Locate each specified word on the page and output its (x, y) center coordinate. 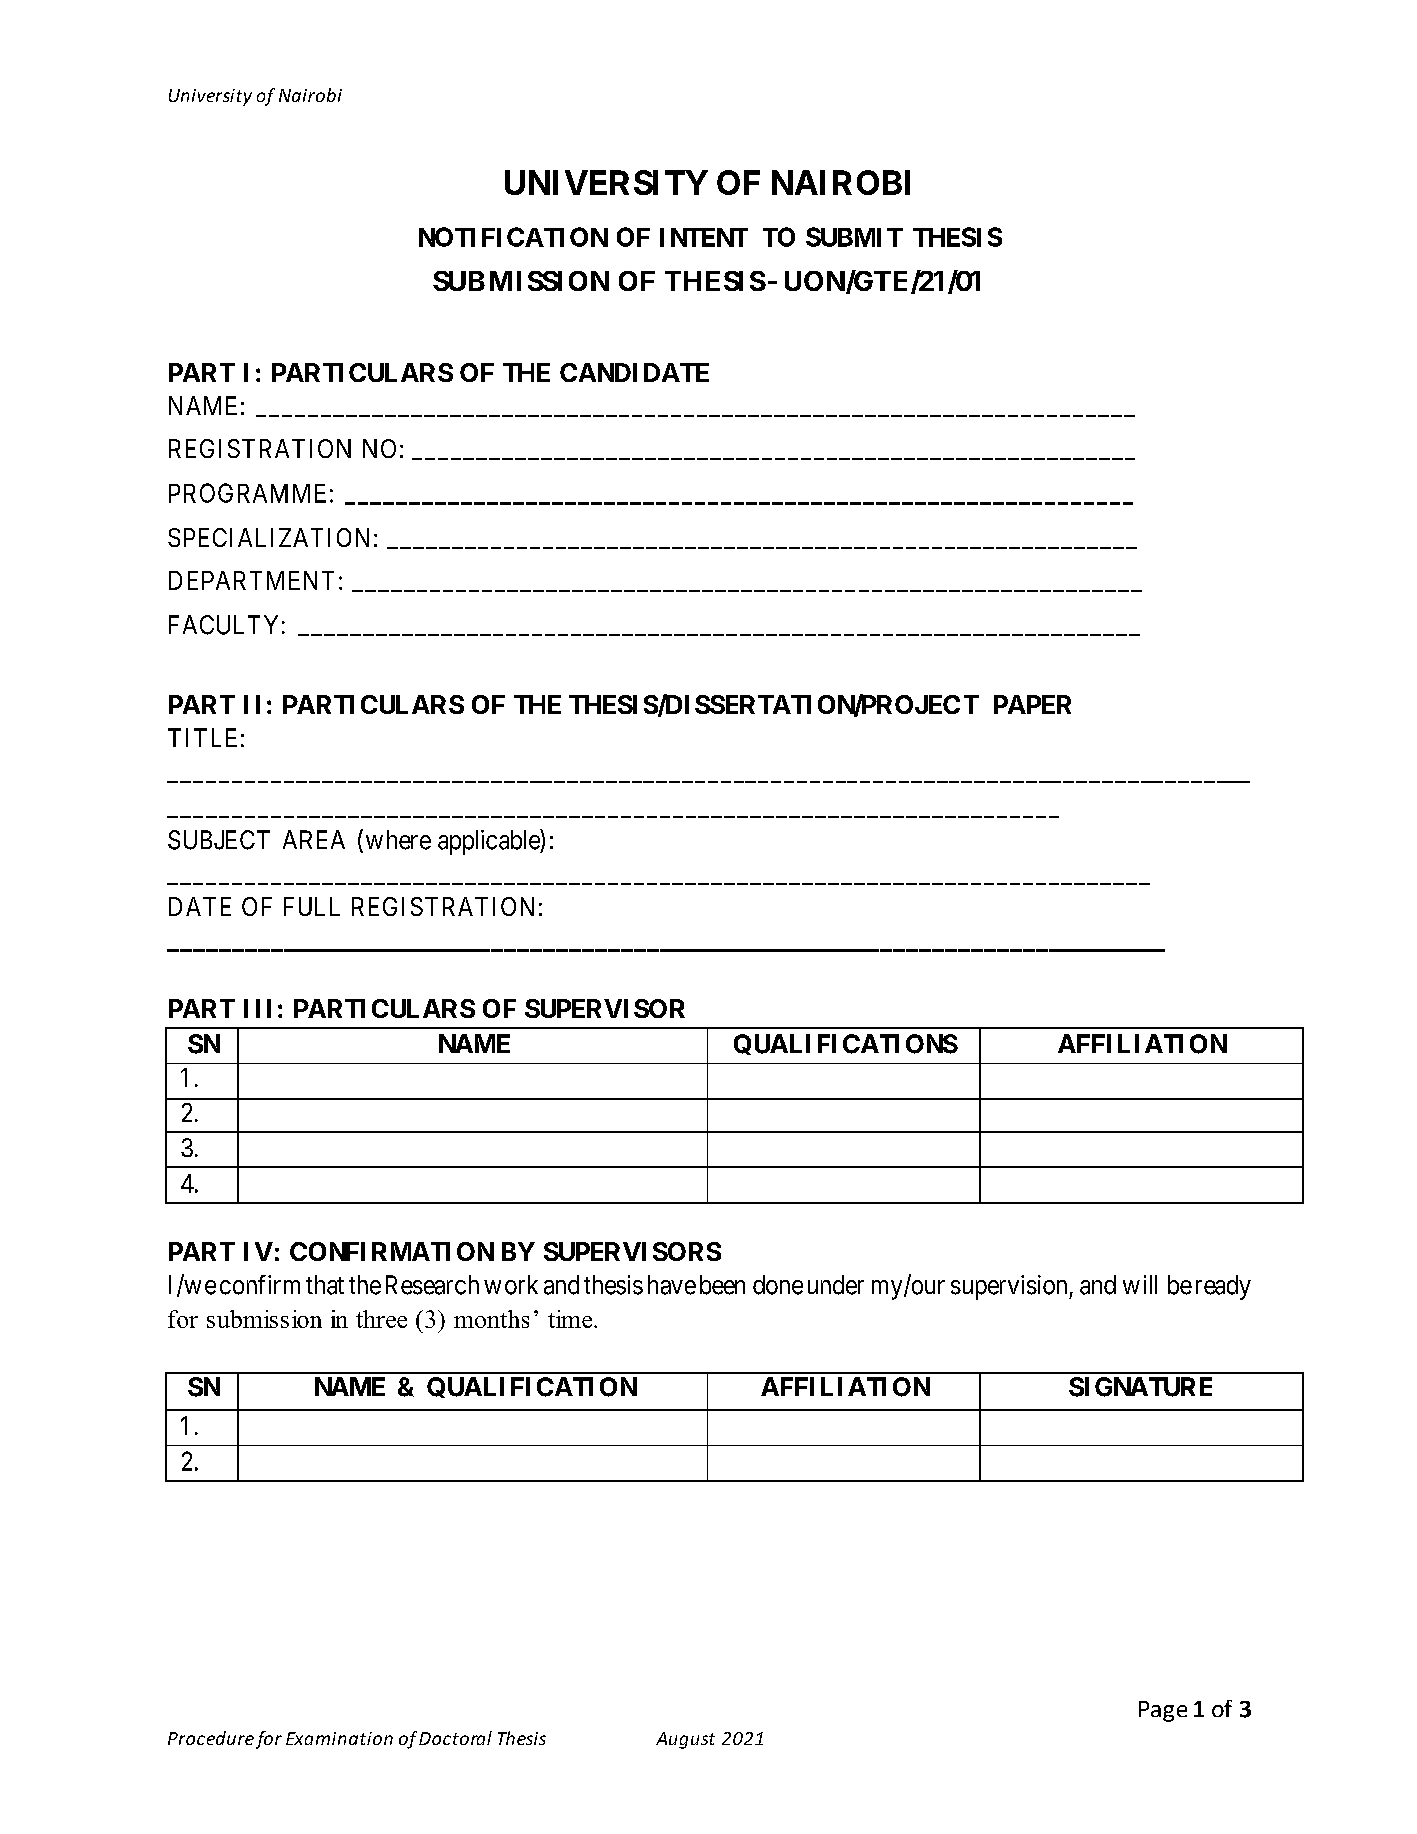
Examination (339, 1738)
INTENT (704, 237)
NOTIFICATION (513, 237)
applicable (489, 842)
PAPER (1032, 704)
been (722, 1285)
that (325, 1285)
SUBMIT (854, 237)
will (1140, 1284)
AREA (314, 839)
